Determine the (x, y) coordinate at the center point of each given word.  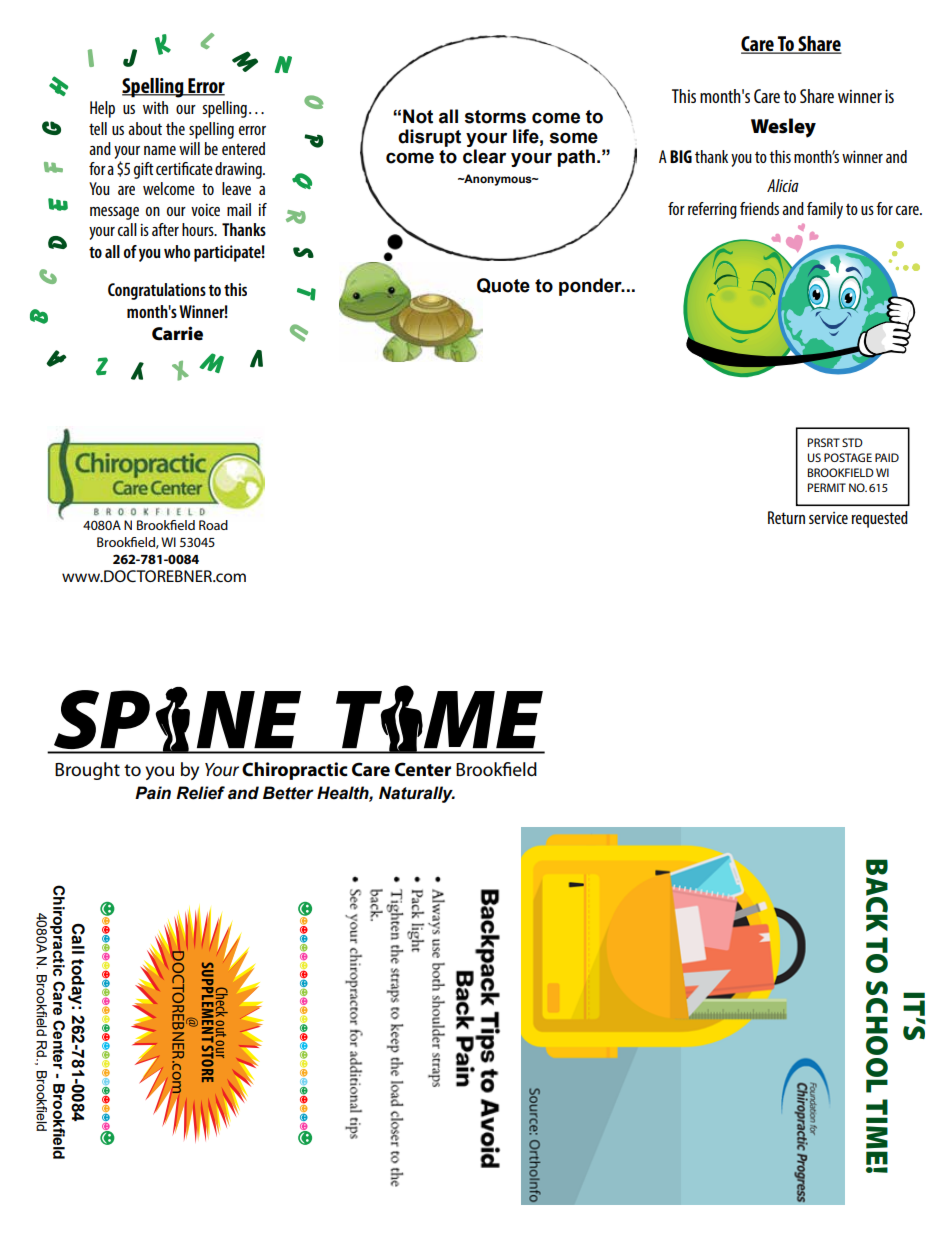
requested (880, 519)
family (825, 210)
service (828, 518)
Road (213, 525)
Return (786, 517)
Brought (87, 771)
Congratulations (157, 291)
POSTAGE (848, 457)
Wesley (783, 128)
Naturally (417, 794)
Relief (200, 793)
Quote (503, 286)
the (175, 128)
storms (495, 117)
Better (288, 793)
